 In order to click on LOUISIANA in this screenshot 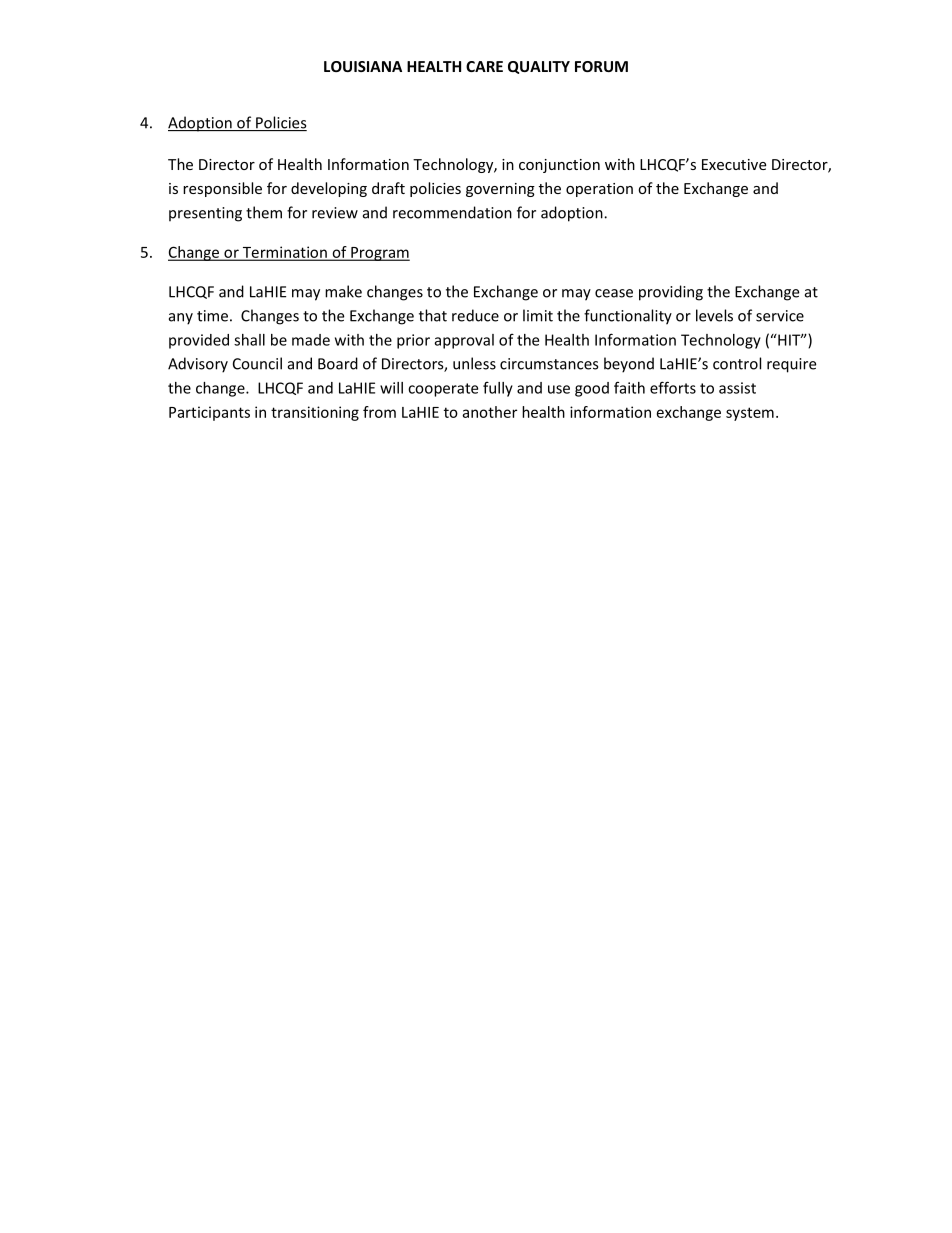, I will do `click(363, 66)`.
